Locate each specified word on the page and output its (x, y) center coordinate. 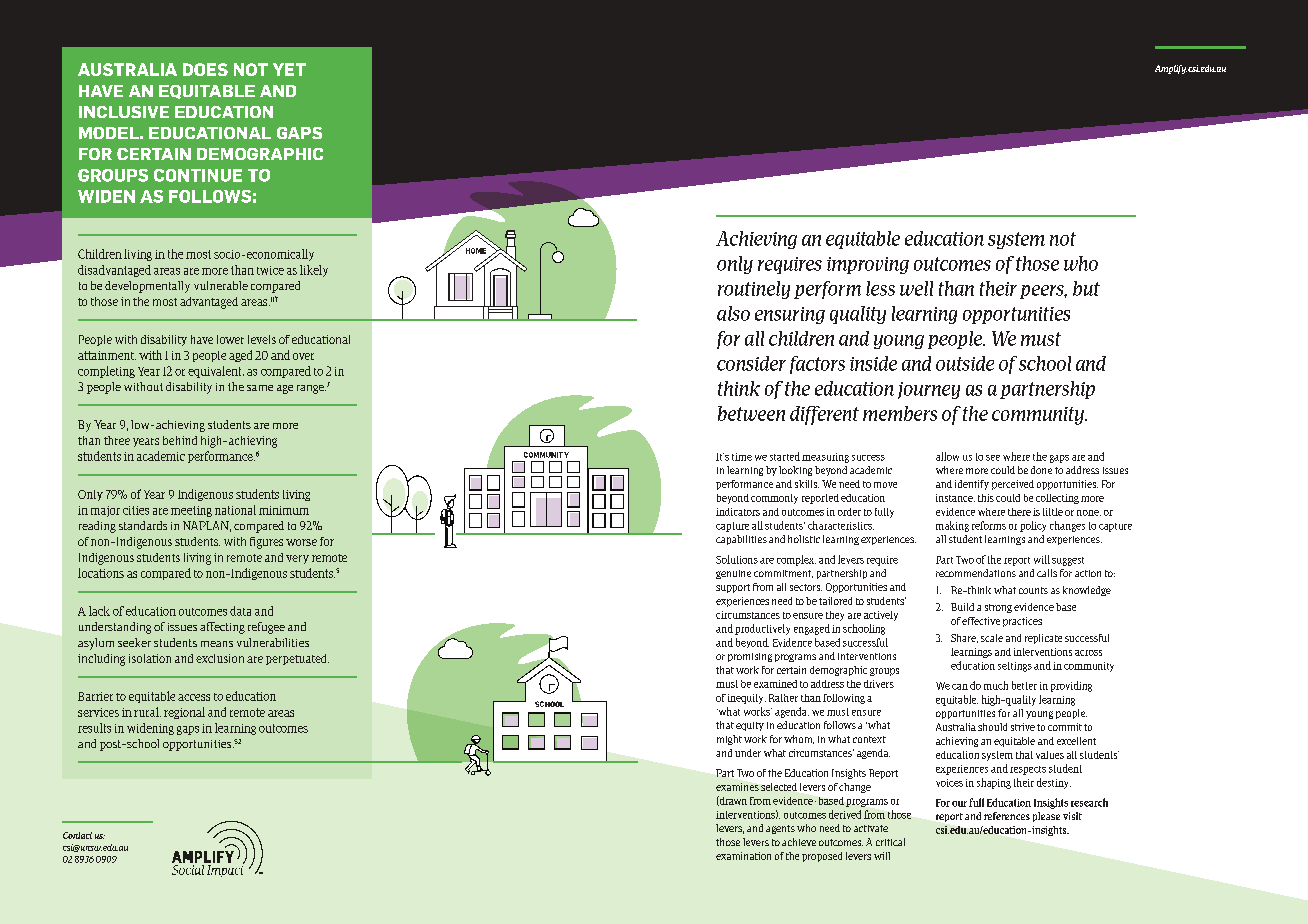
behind (180, 440)
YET (289, 69)
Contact (77, 835)
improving (868, 265)
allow (947, 456)
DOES (205, 69)
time (742, 457)
